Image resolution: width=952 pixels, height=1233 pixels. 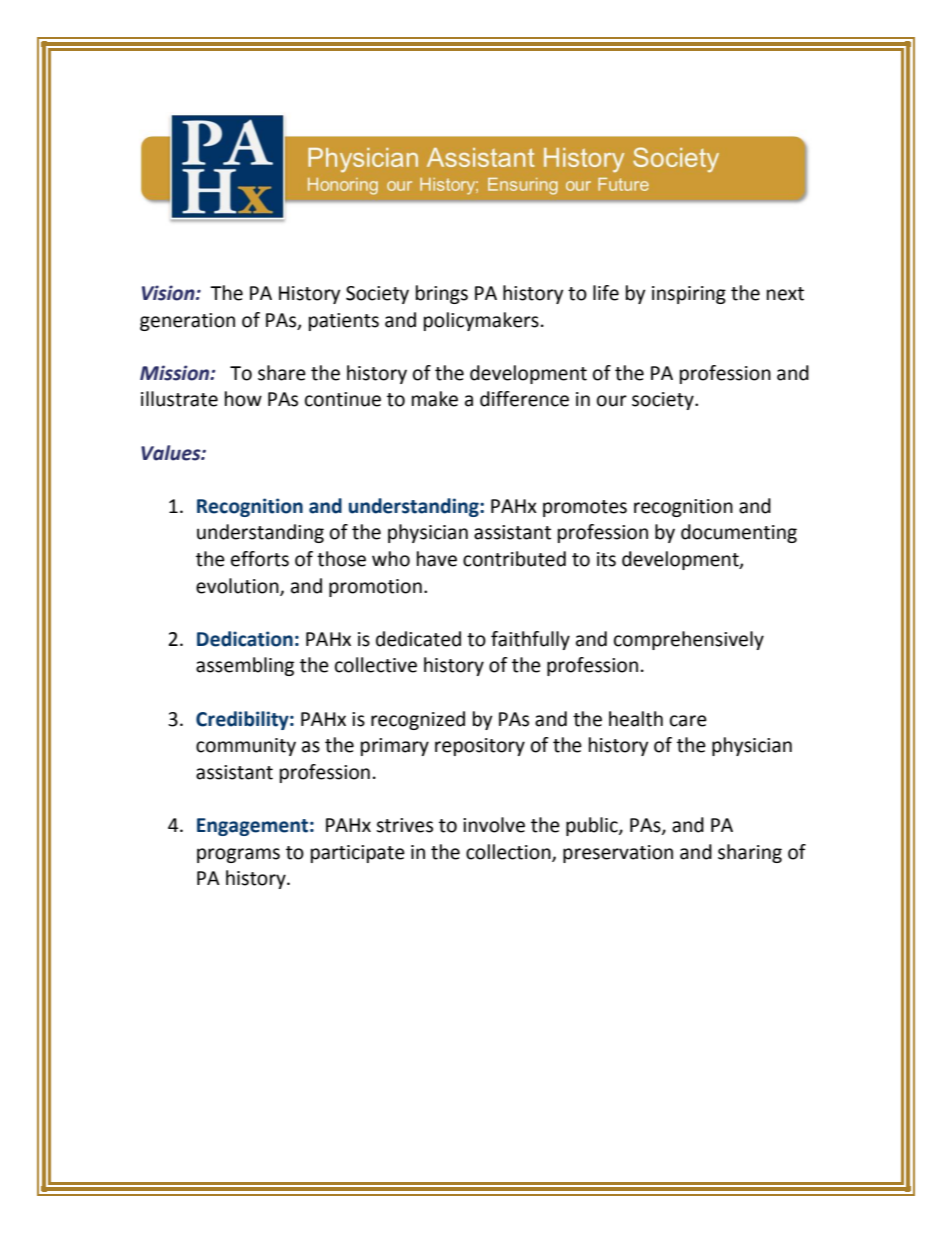 I want to click on inspiring, so click(x=689, y=295).
